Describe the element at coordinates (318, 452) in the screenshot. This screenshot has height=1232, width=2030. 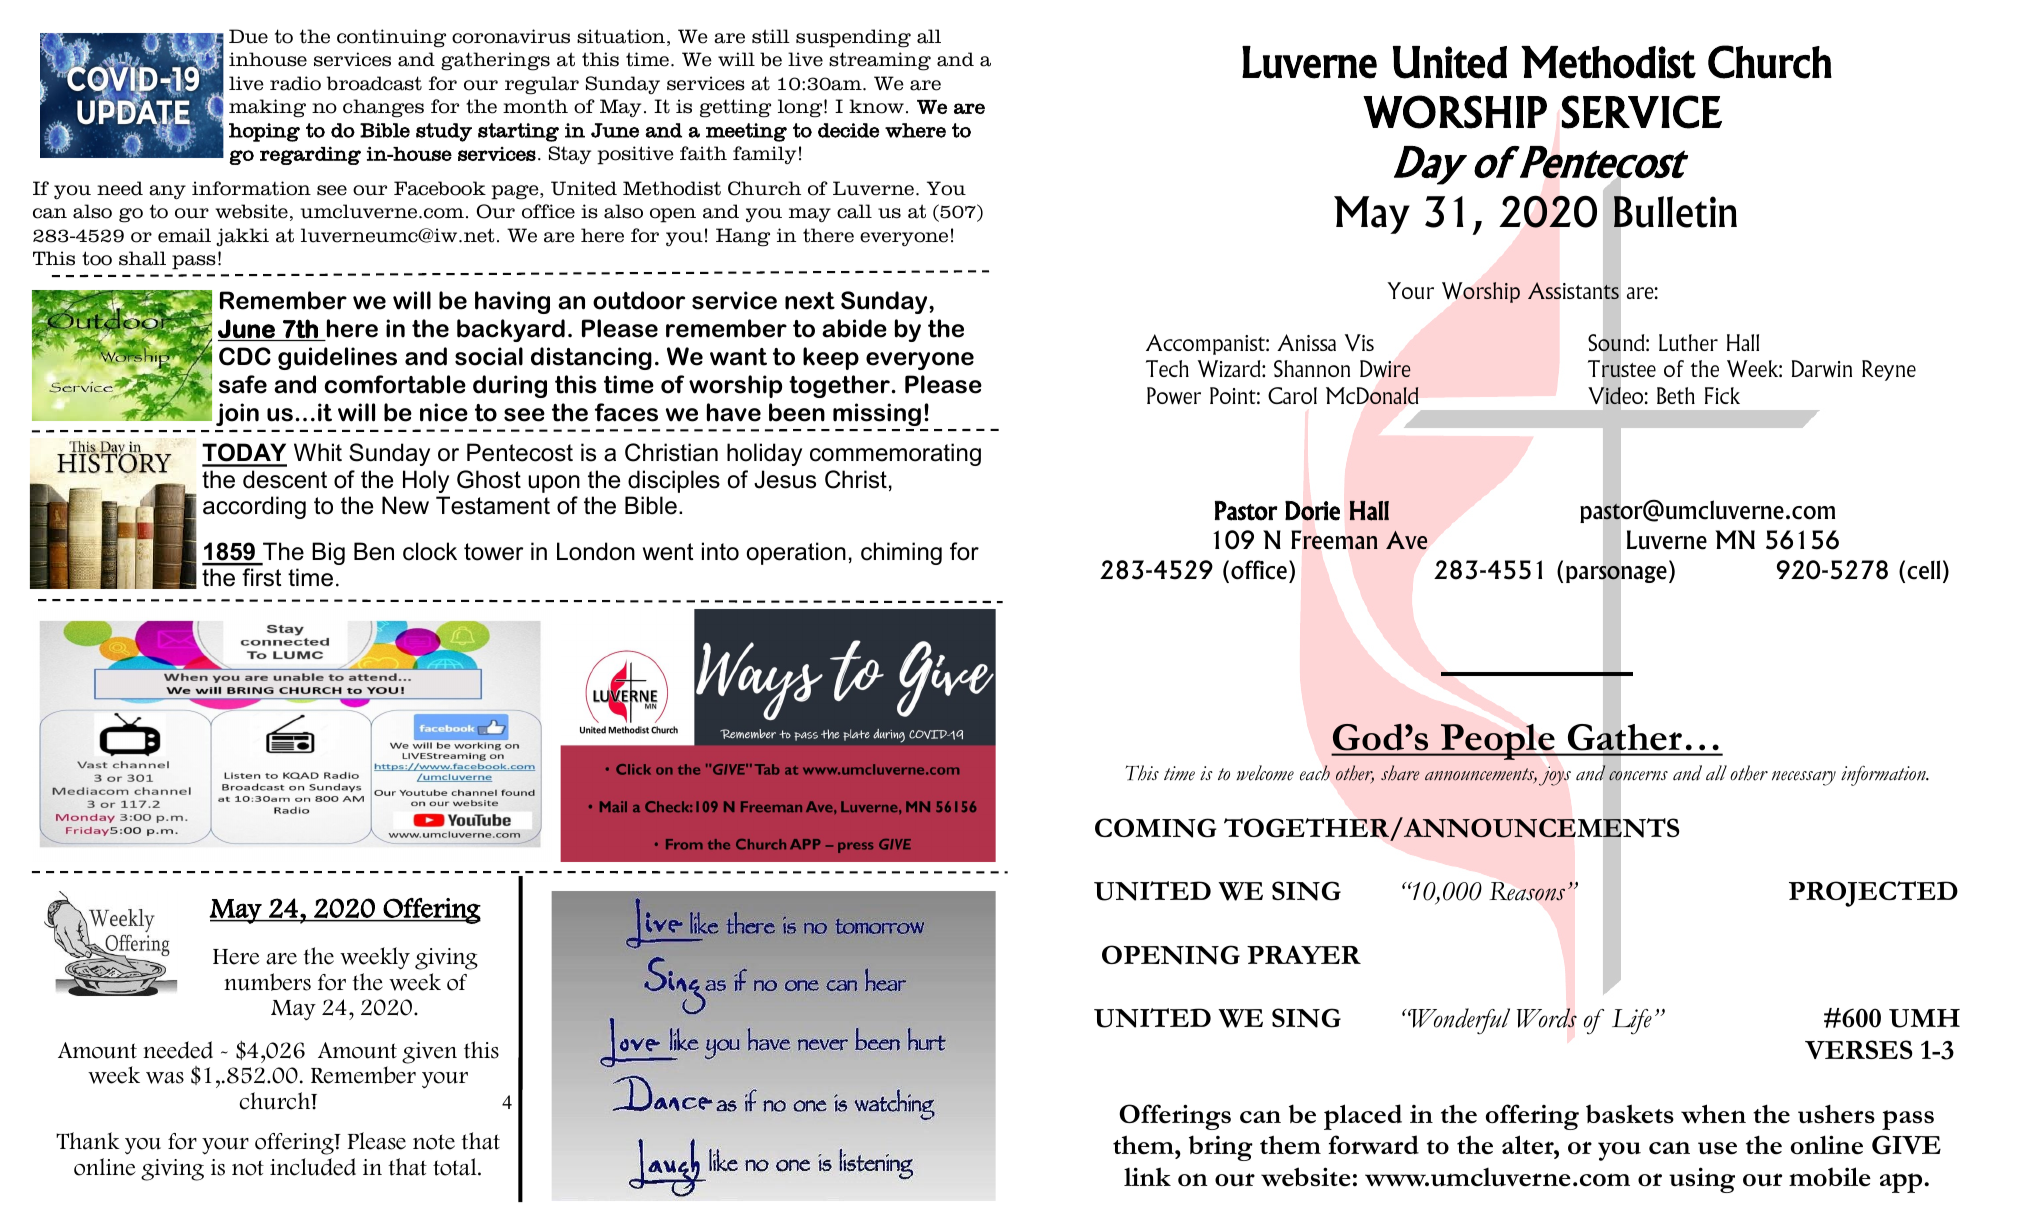
I see `Whit` at that location.
